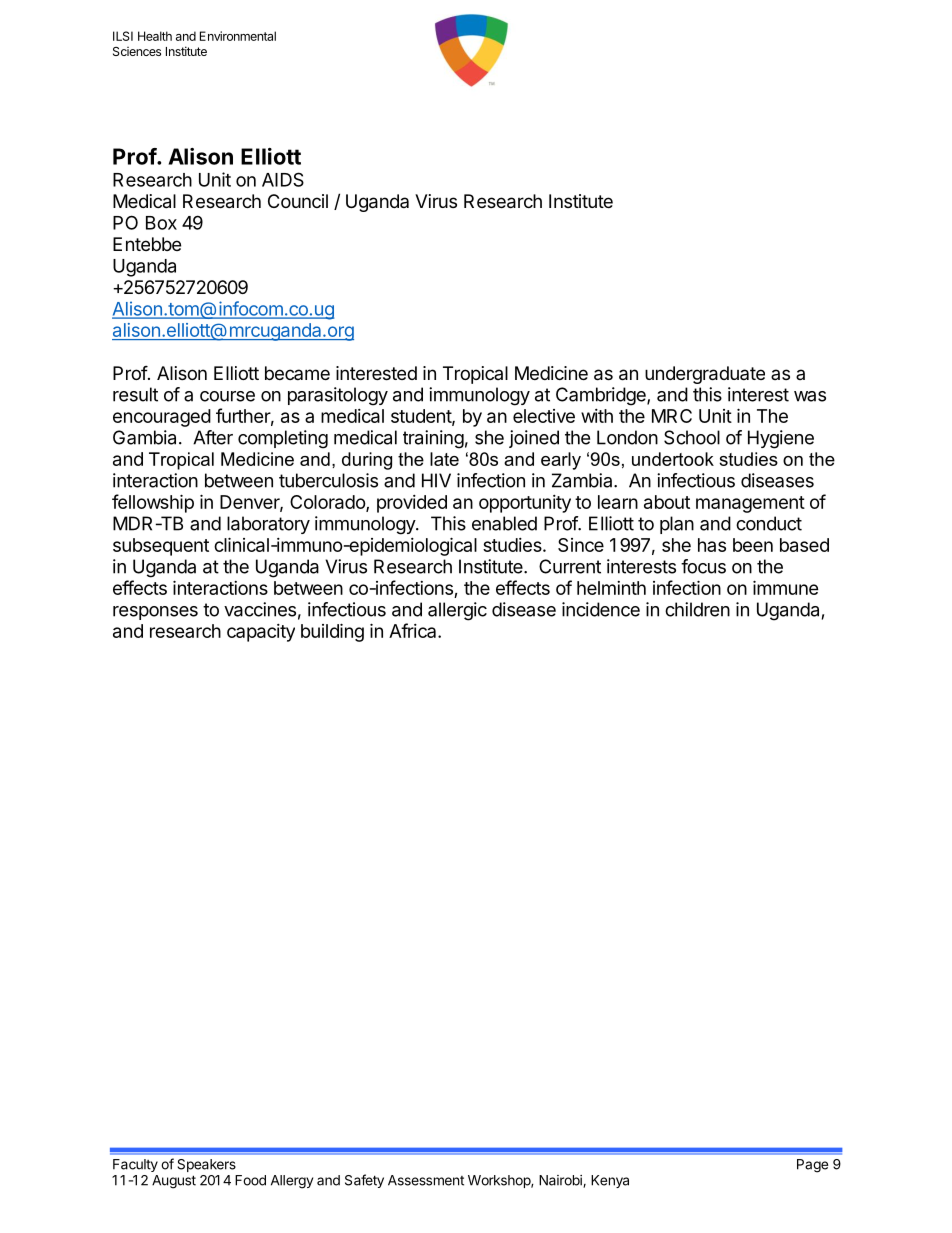 This screenshot has width=952, height=1233. Describe the element at coordinates (705, 375) in the screenshot. I see `undergraduate` at that location.
